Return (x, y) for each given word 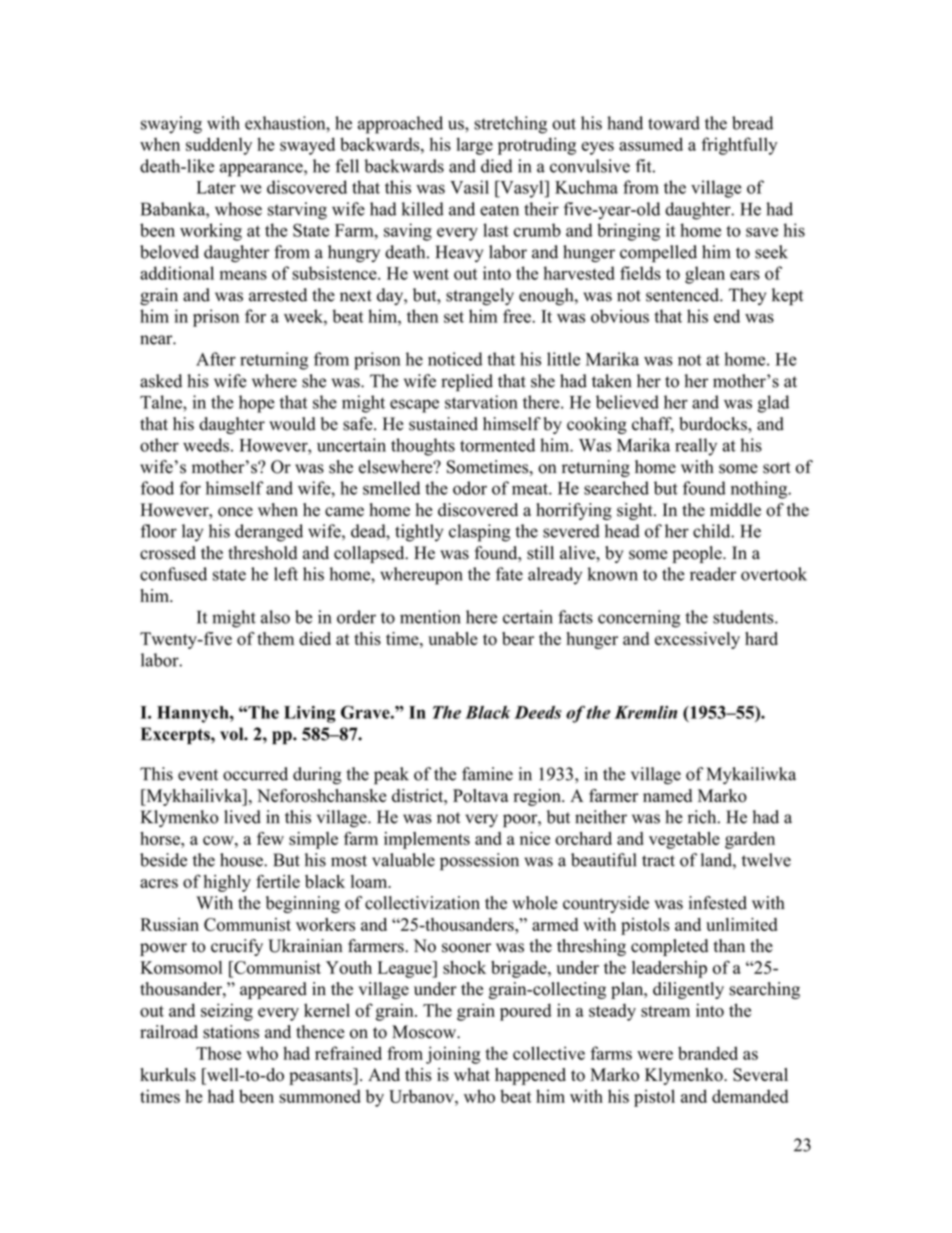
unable (453, 639)
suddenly (219, 146)
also (275, 617)
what (472, 1074)
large (474, 146)
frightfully (739, 146)
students (744, 617)
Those (218, 1053)
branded (708, 1053)
